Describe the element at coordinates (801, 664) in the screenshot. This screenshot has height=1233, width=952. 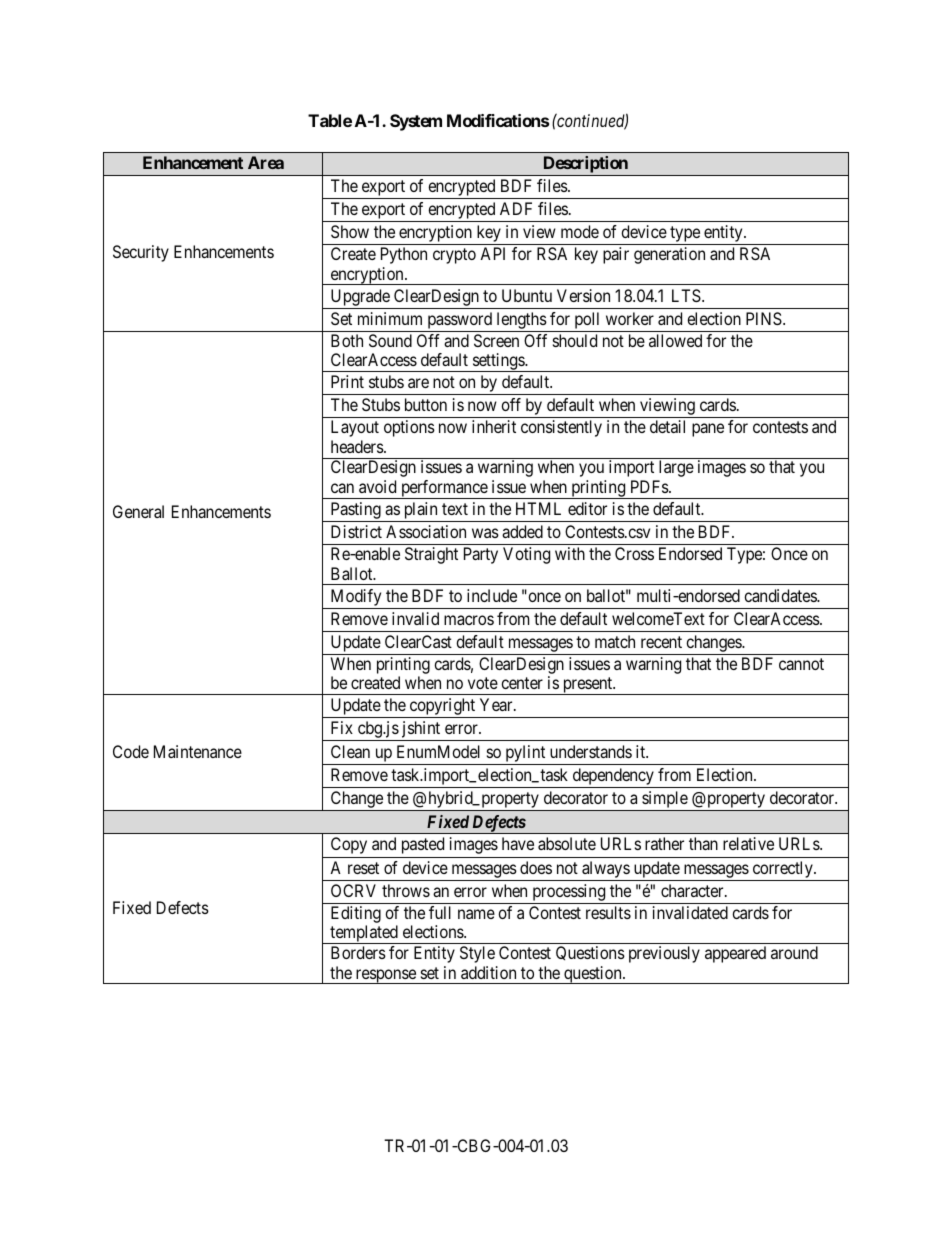
I see `cannot` at that location.
